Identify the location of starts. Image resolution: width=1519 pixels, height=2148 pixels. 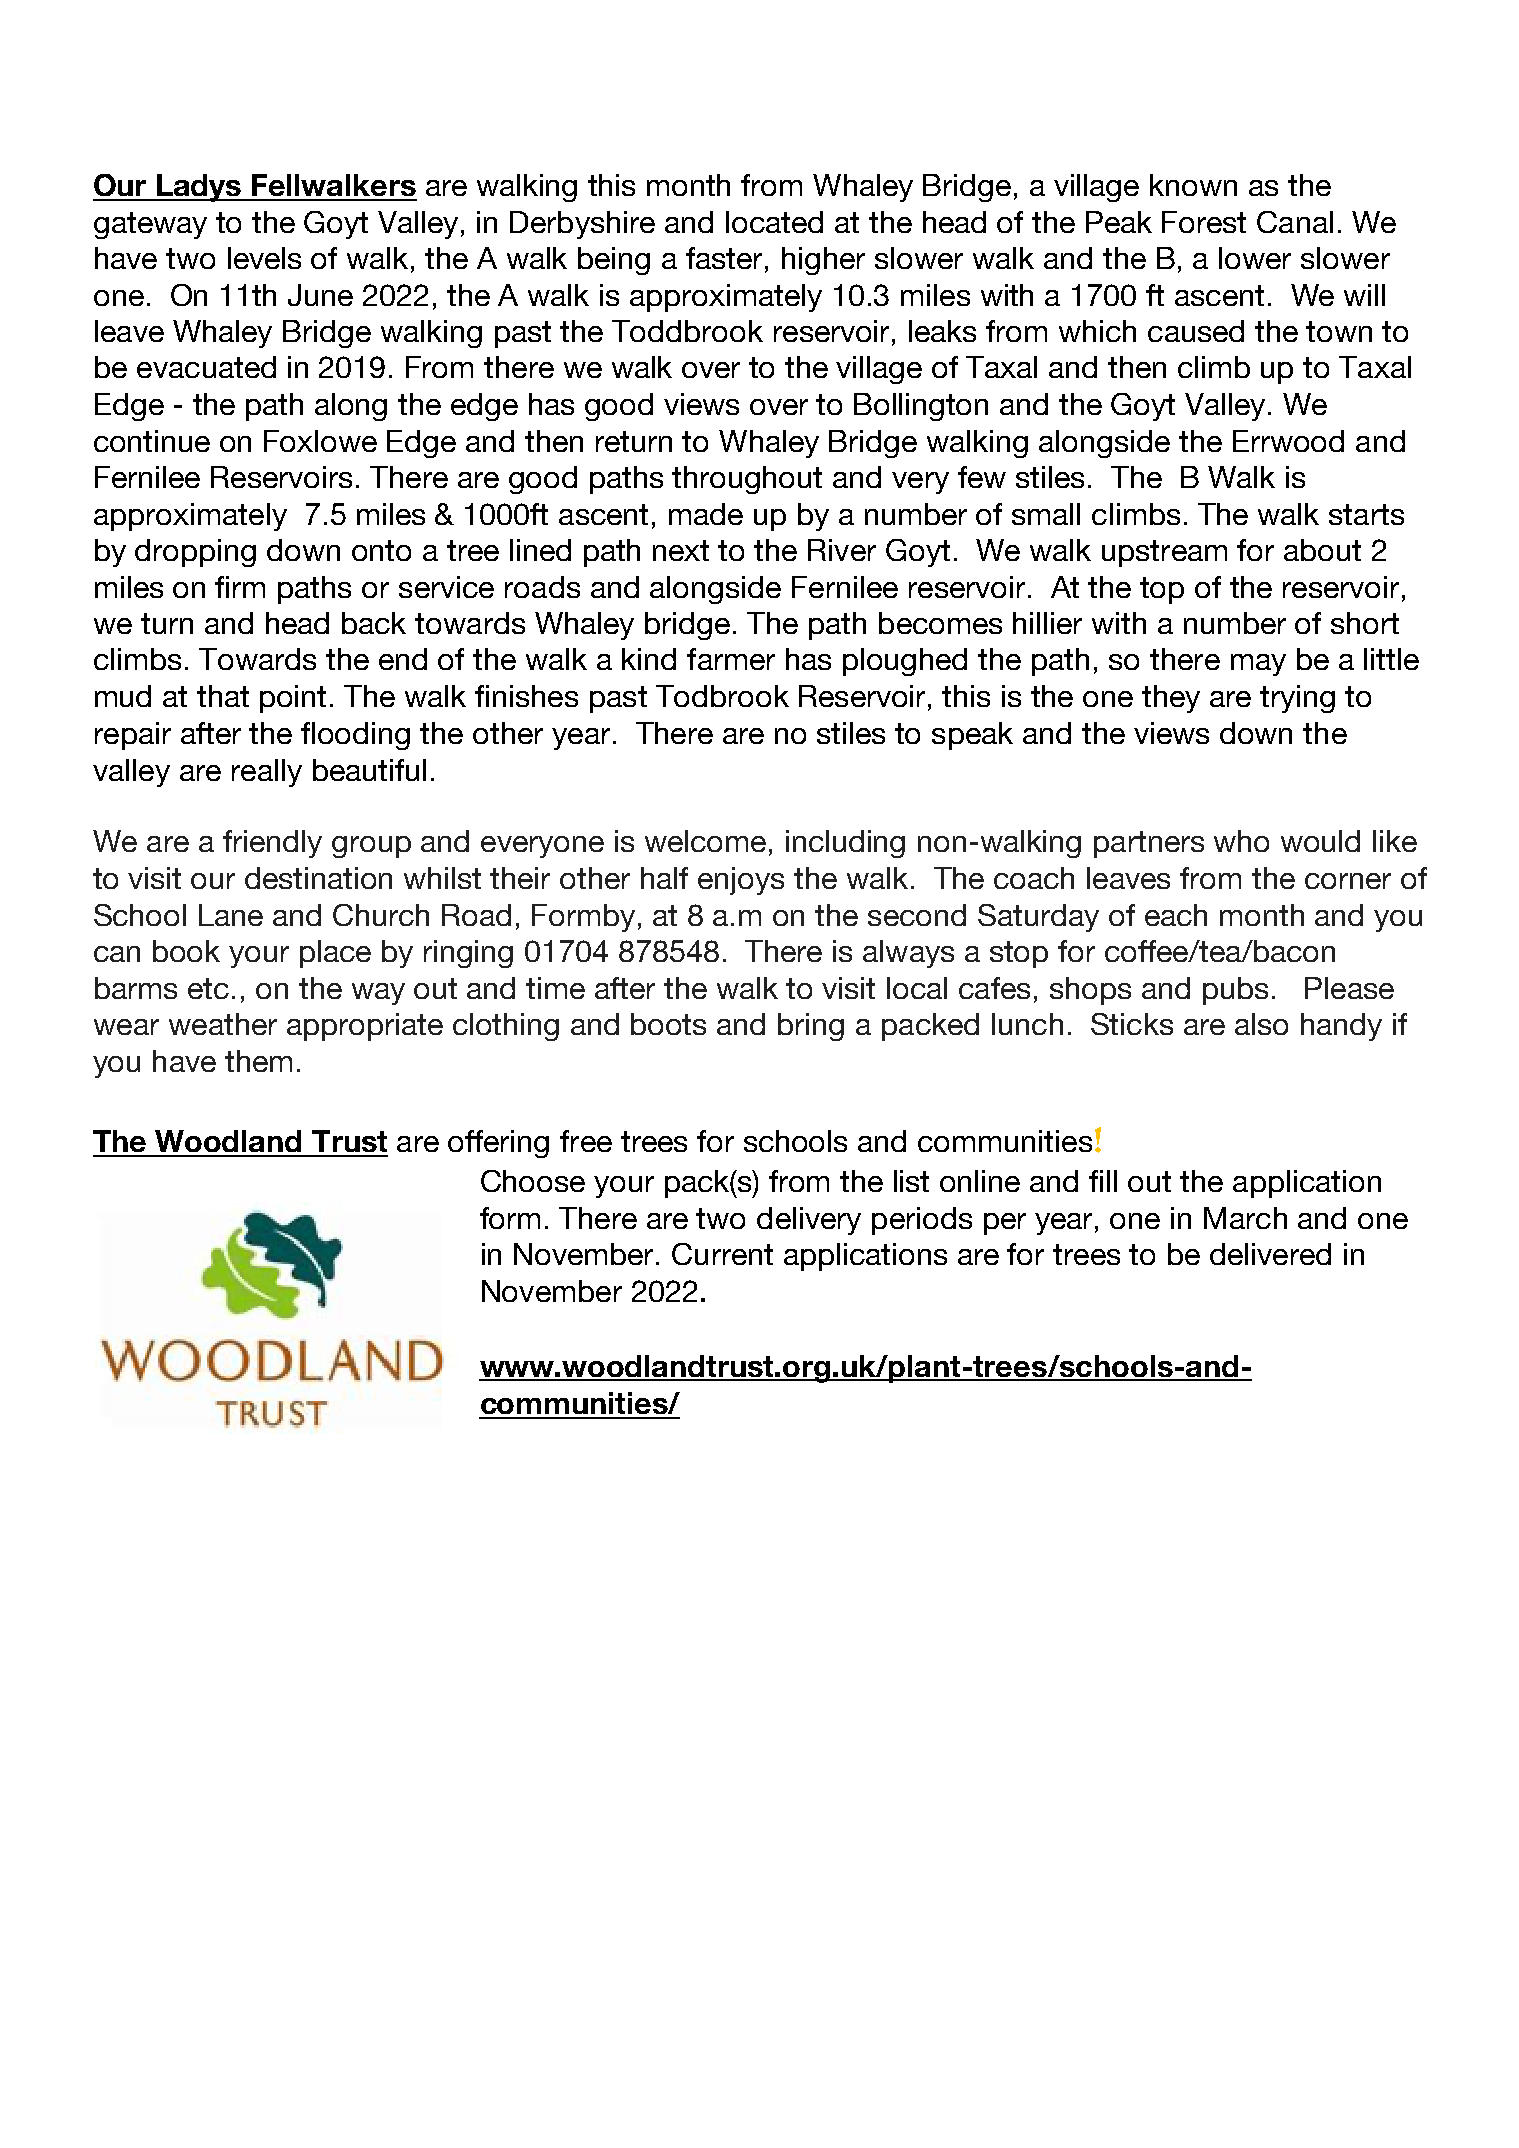
(1366, 514).
